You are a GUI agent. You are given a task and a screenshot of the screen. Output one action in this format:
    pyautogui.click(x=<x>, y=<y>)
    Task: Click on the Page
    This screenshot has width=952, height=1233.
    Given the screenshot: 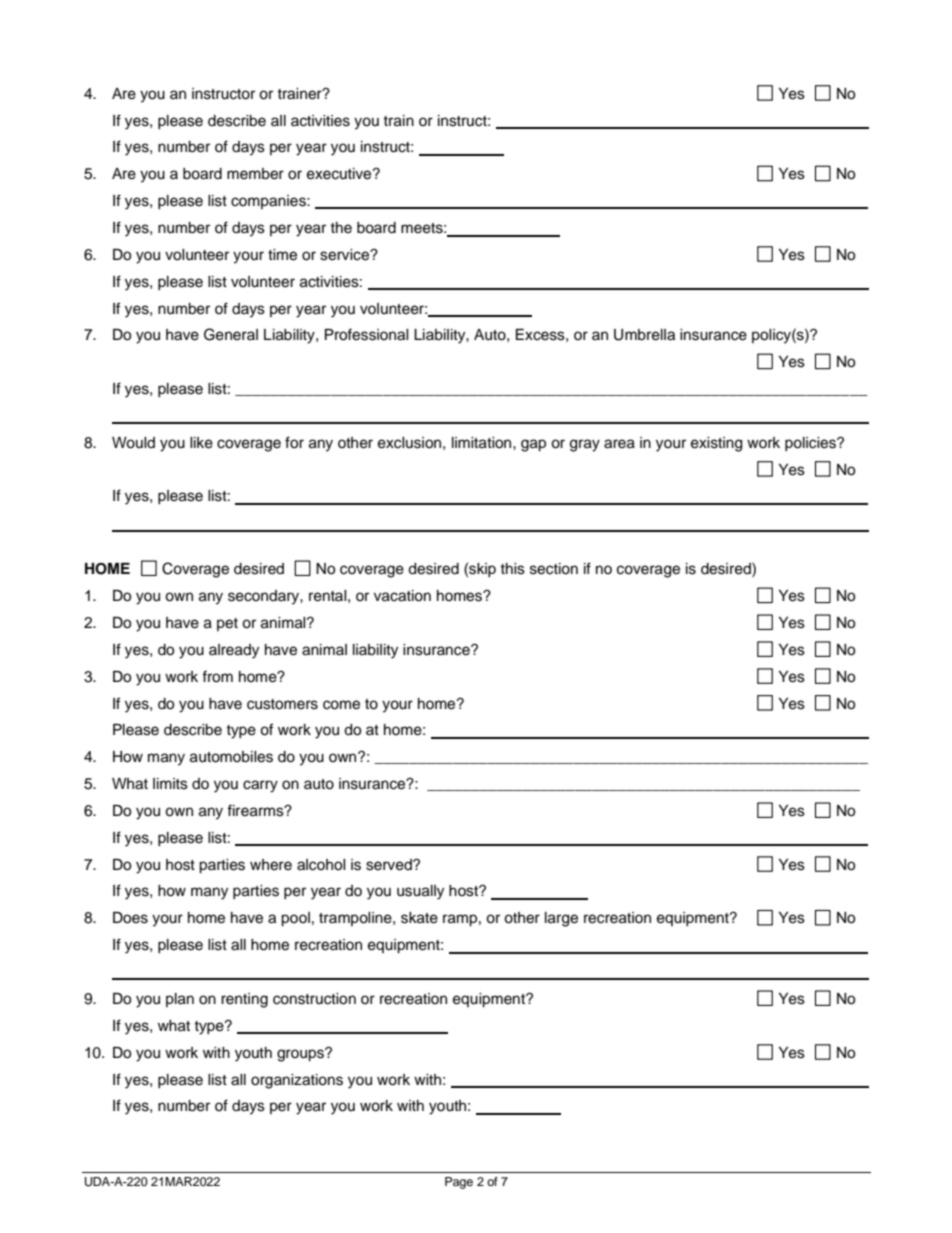 What is the action you would take?
    pyautogui.click(x=459, y=1183)
